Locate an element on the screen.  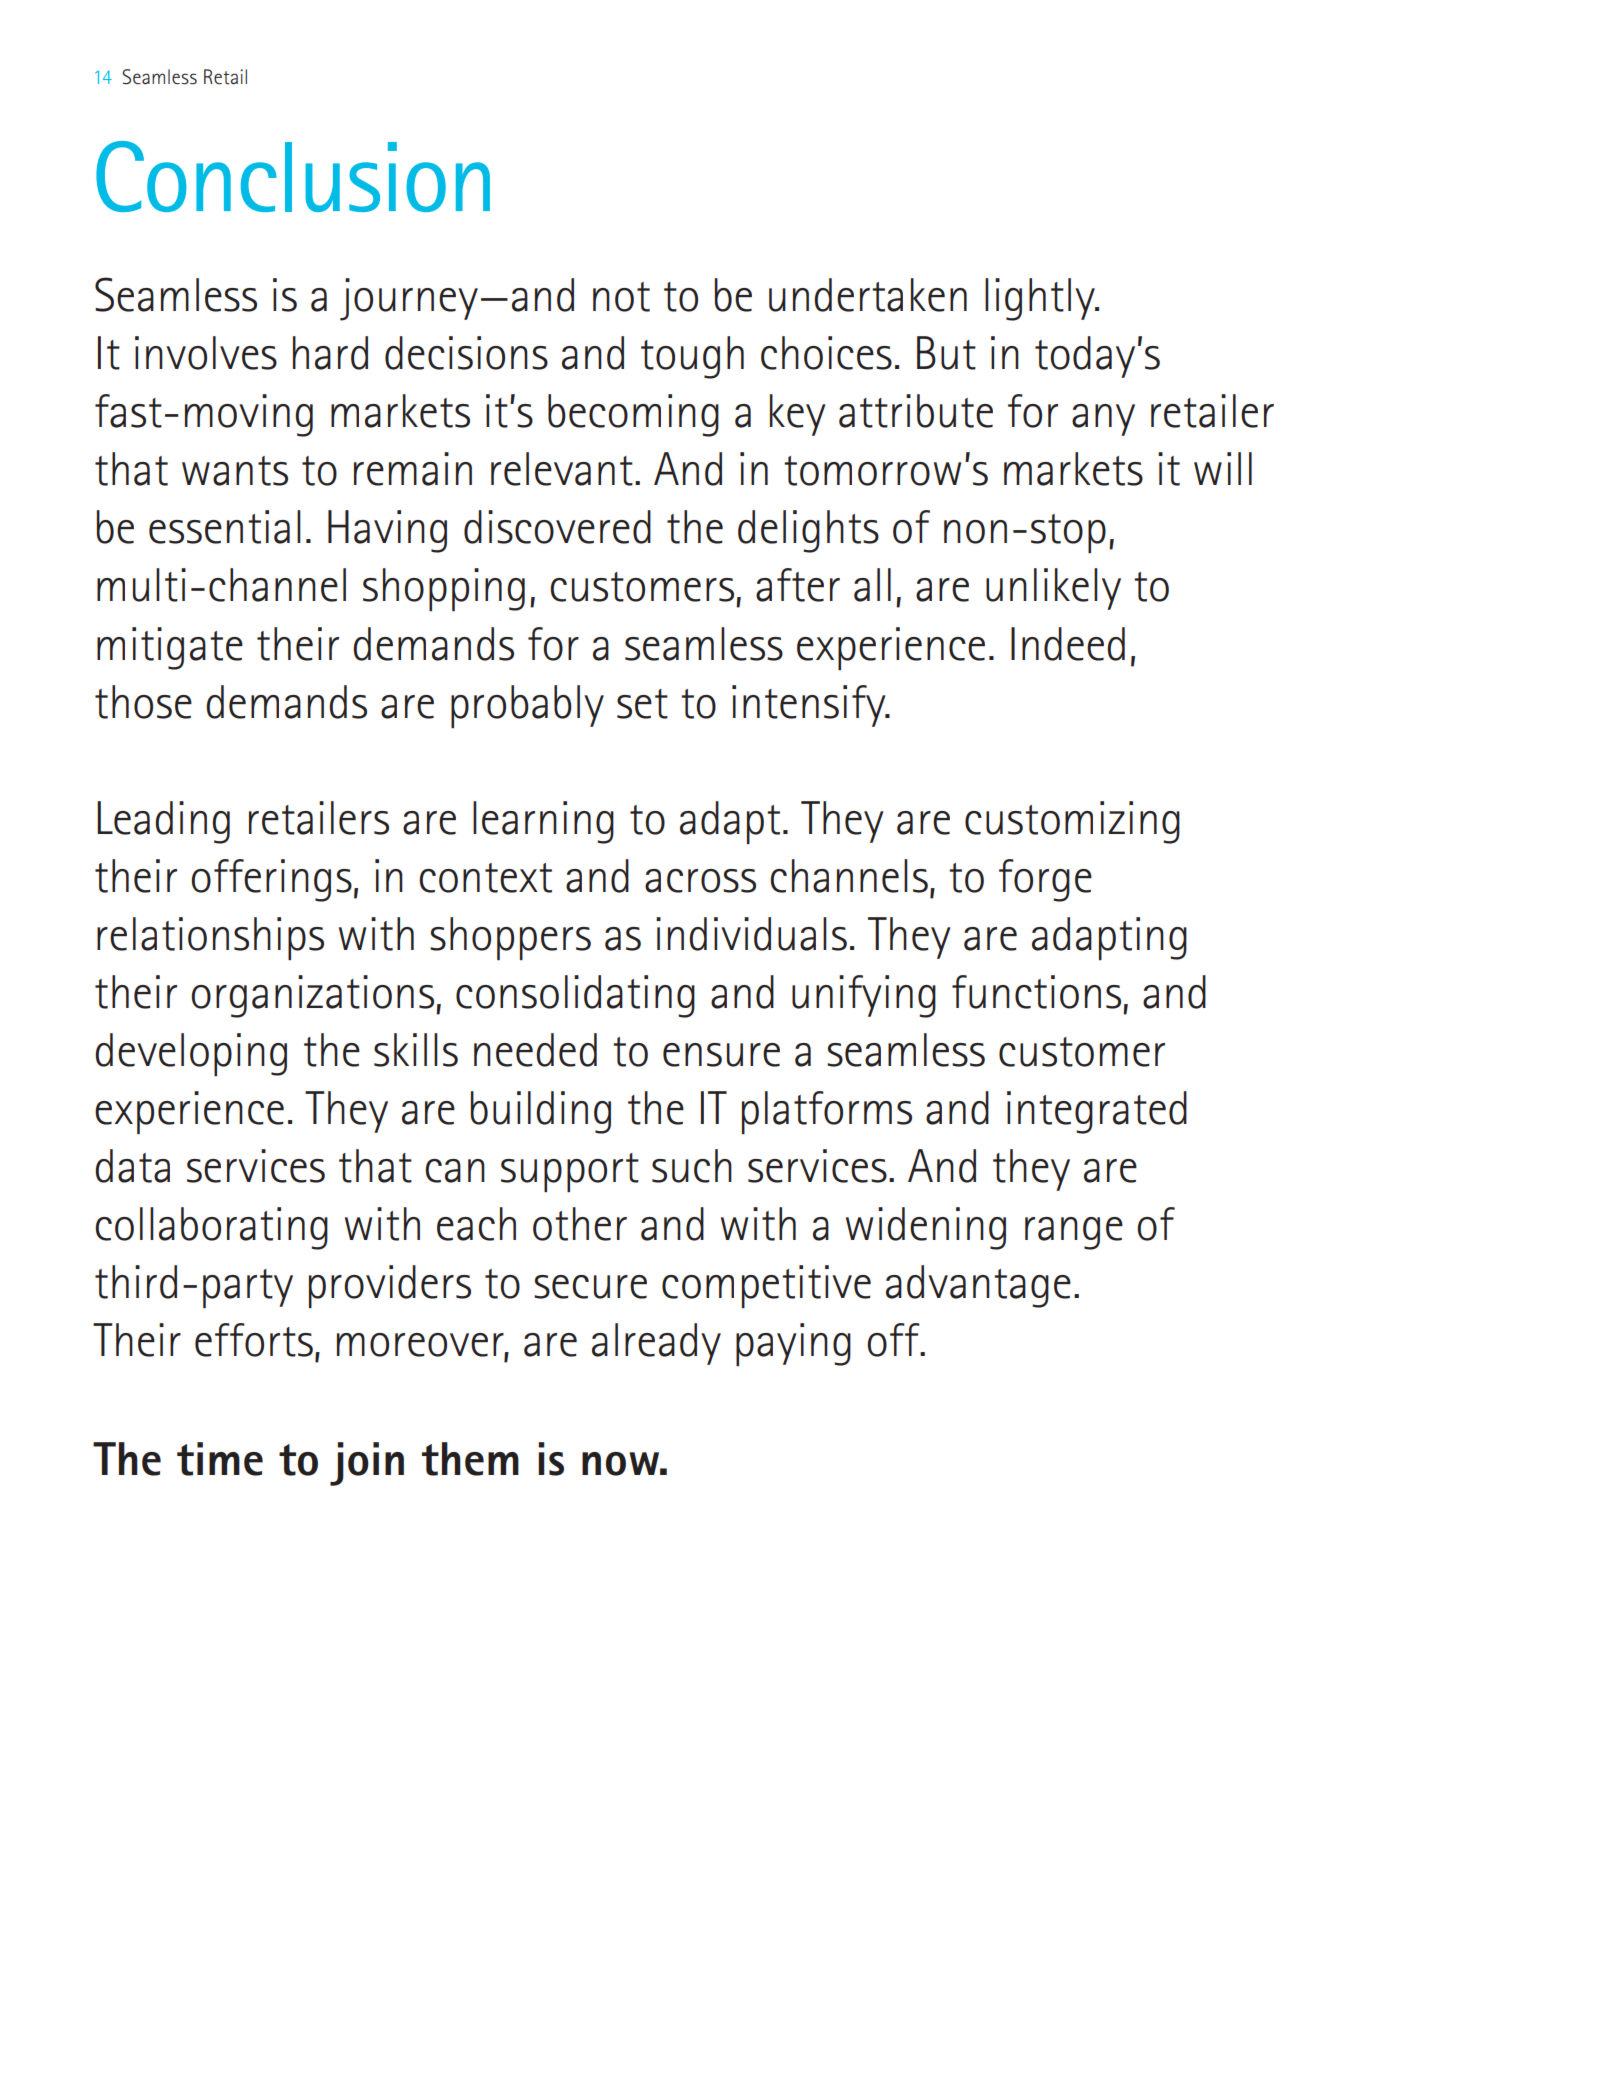
functions is located at coordinates (1036, 992).
